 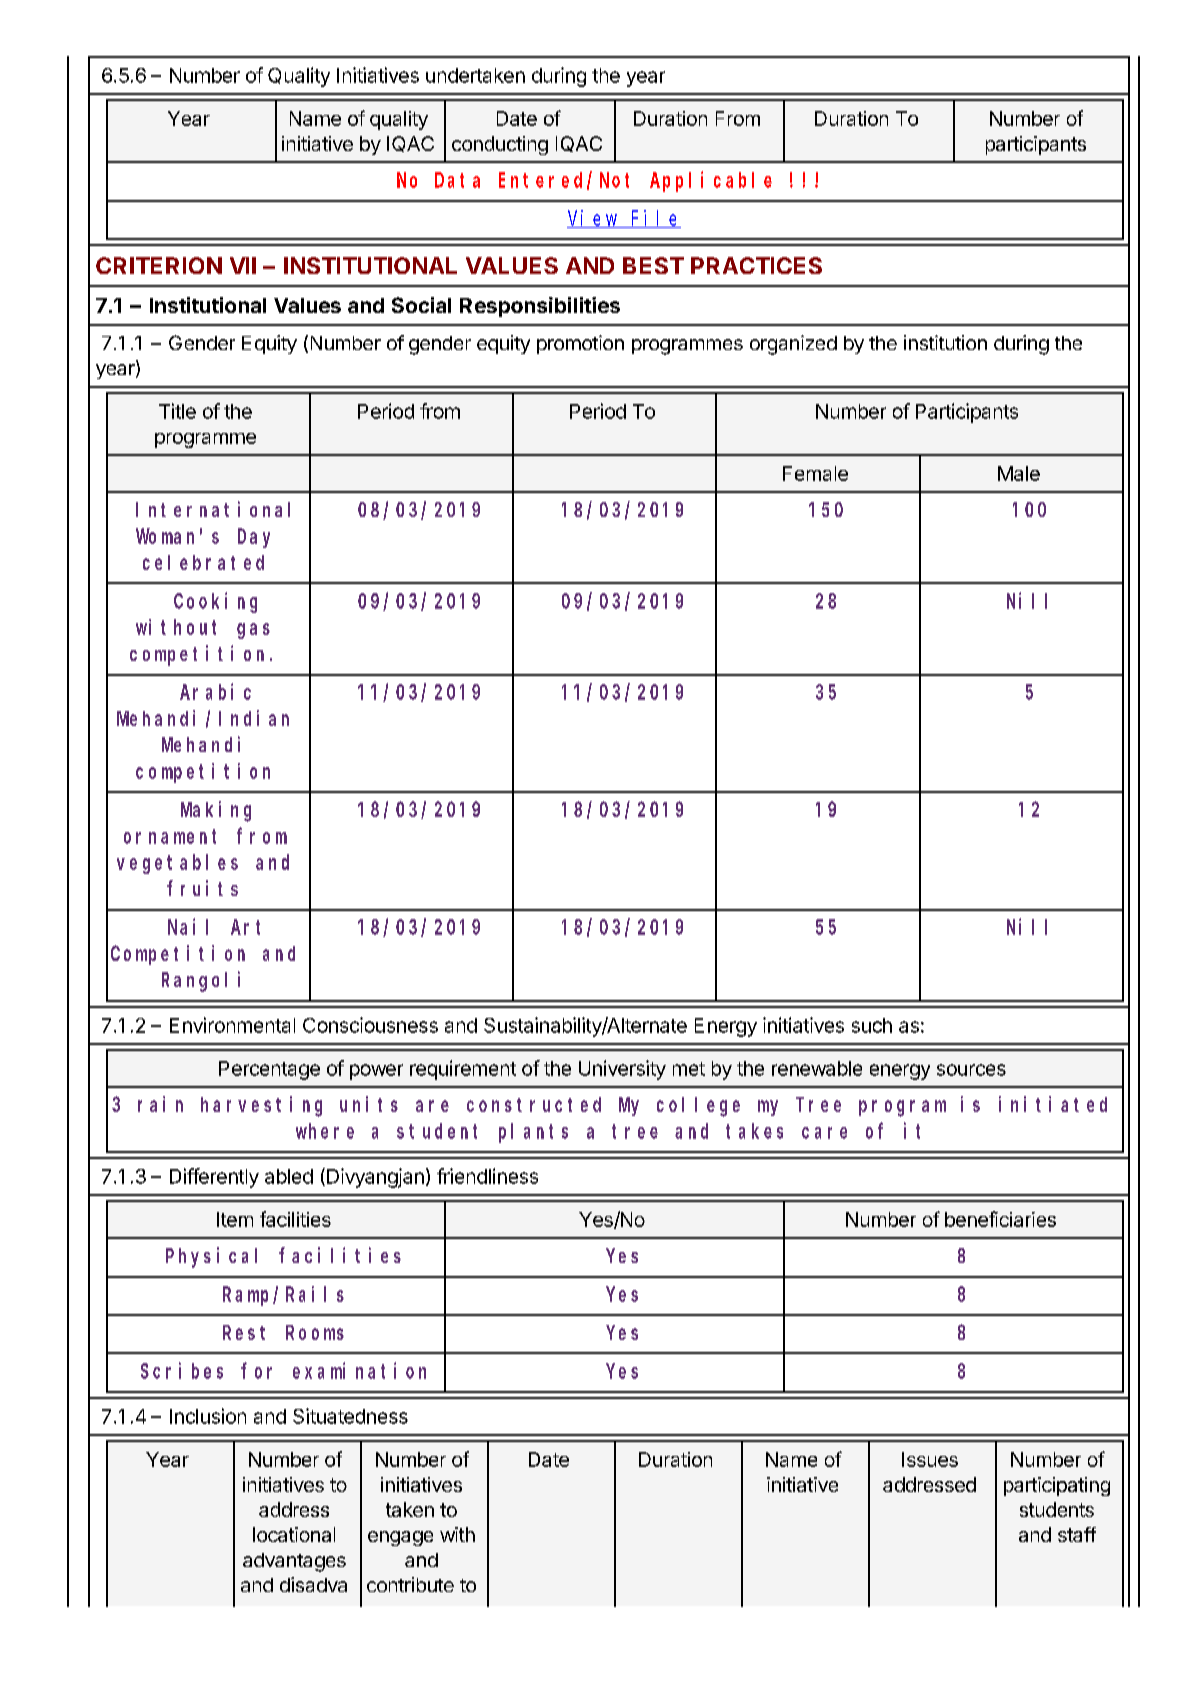 I want to click on plants, so click(x=533, y=1133).
